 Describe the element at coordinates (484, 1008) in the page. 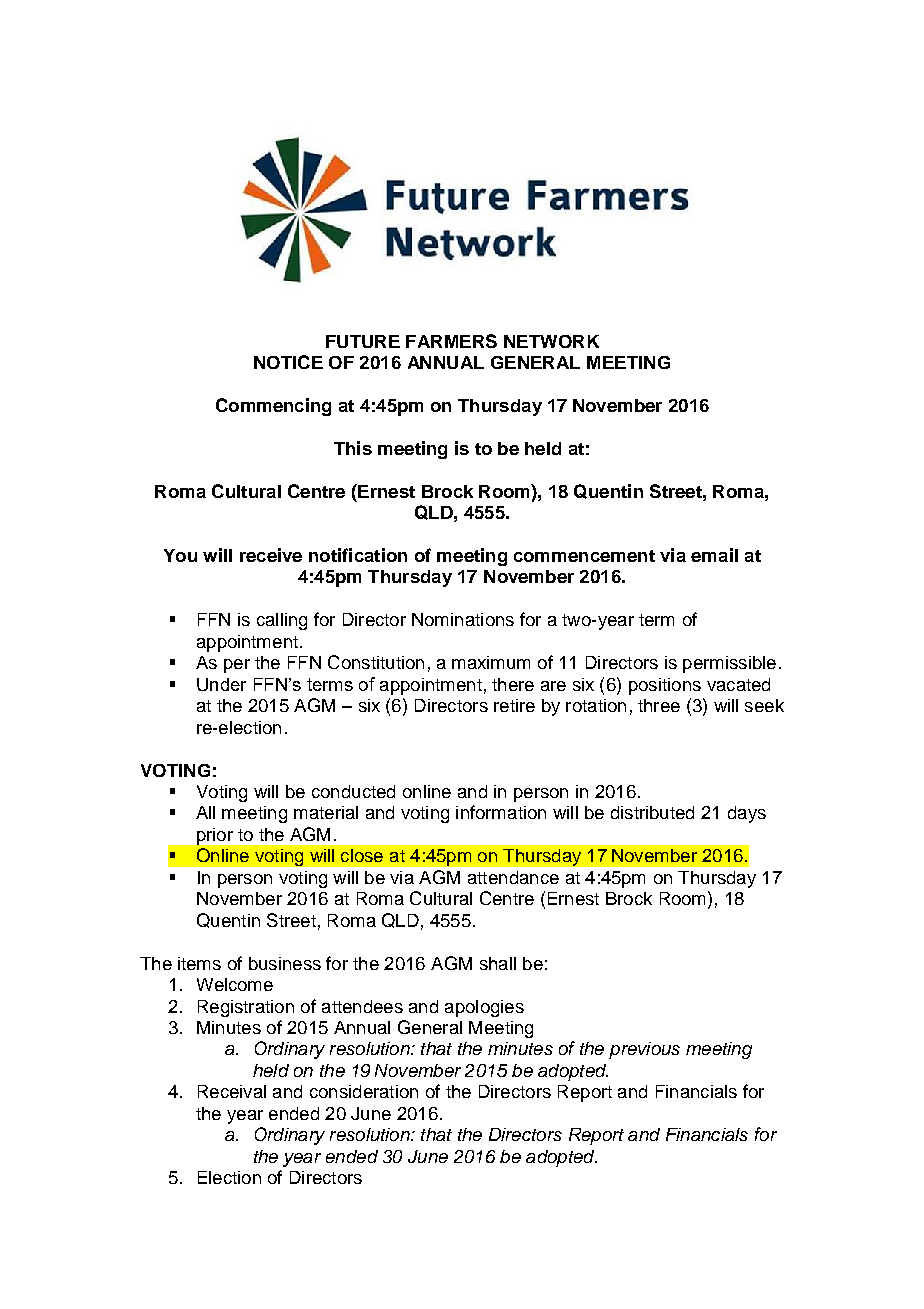

I see `apologies` at that location.
